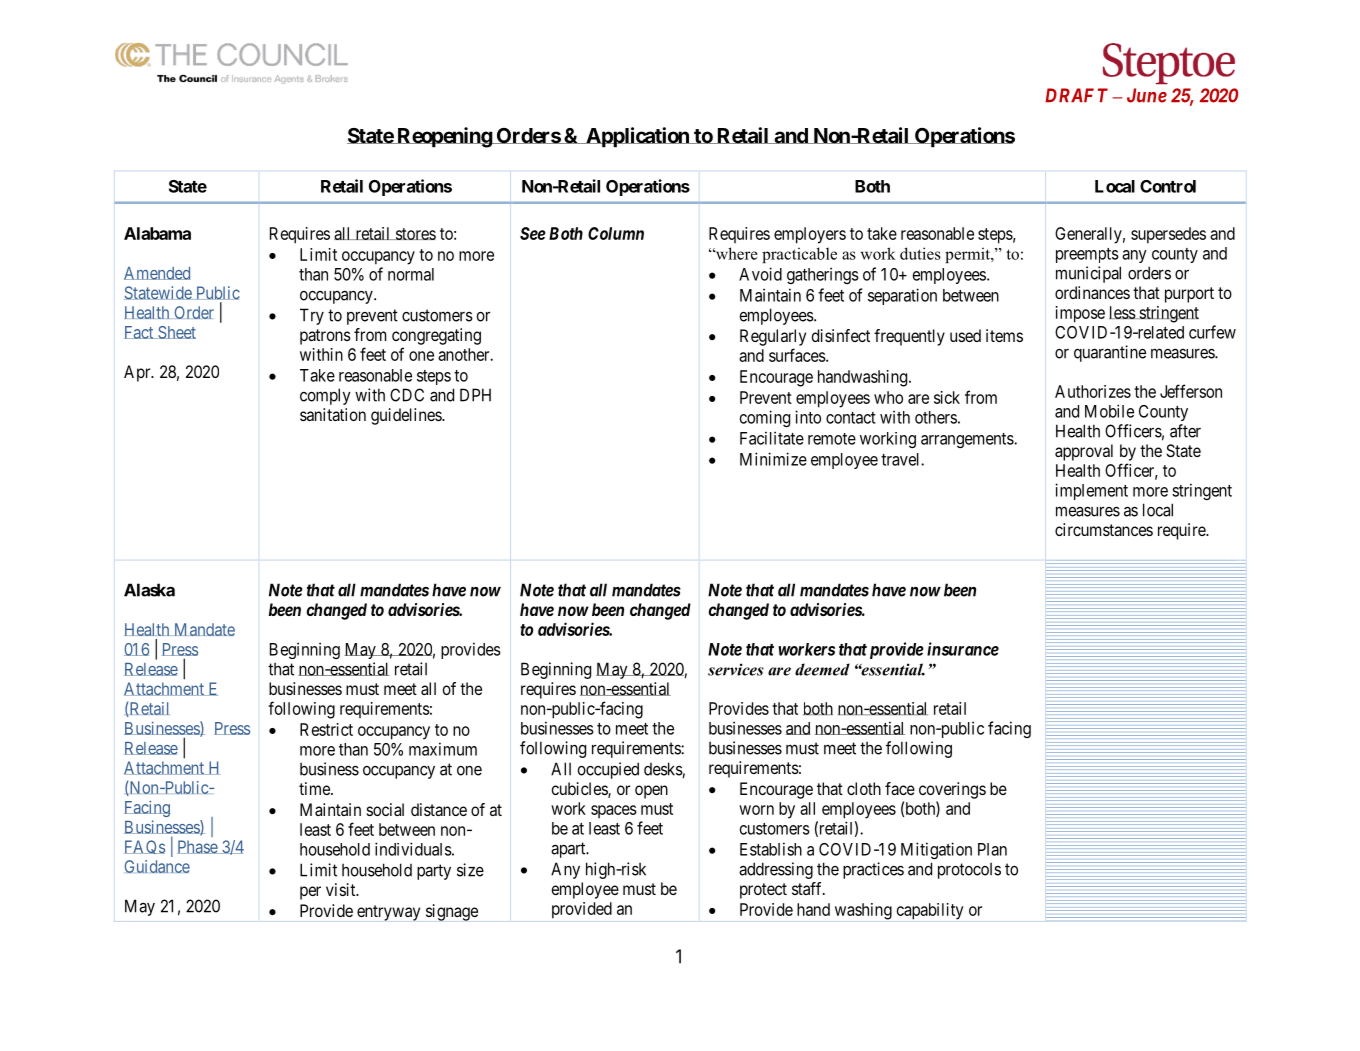  Describe the element at coordinates (736, 669) in the document. I see `services` at that location.
